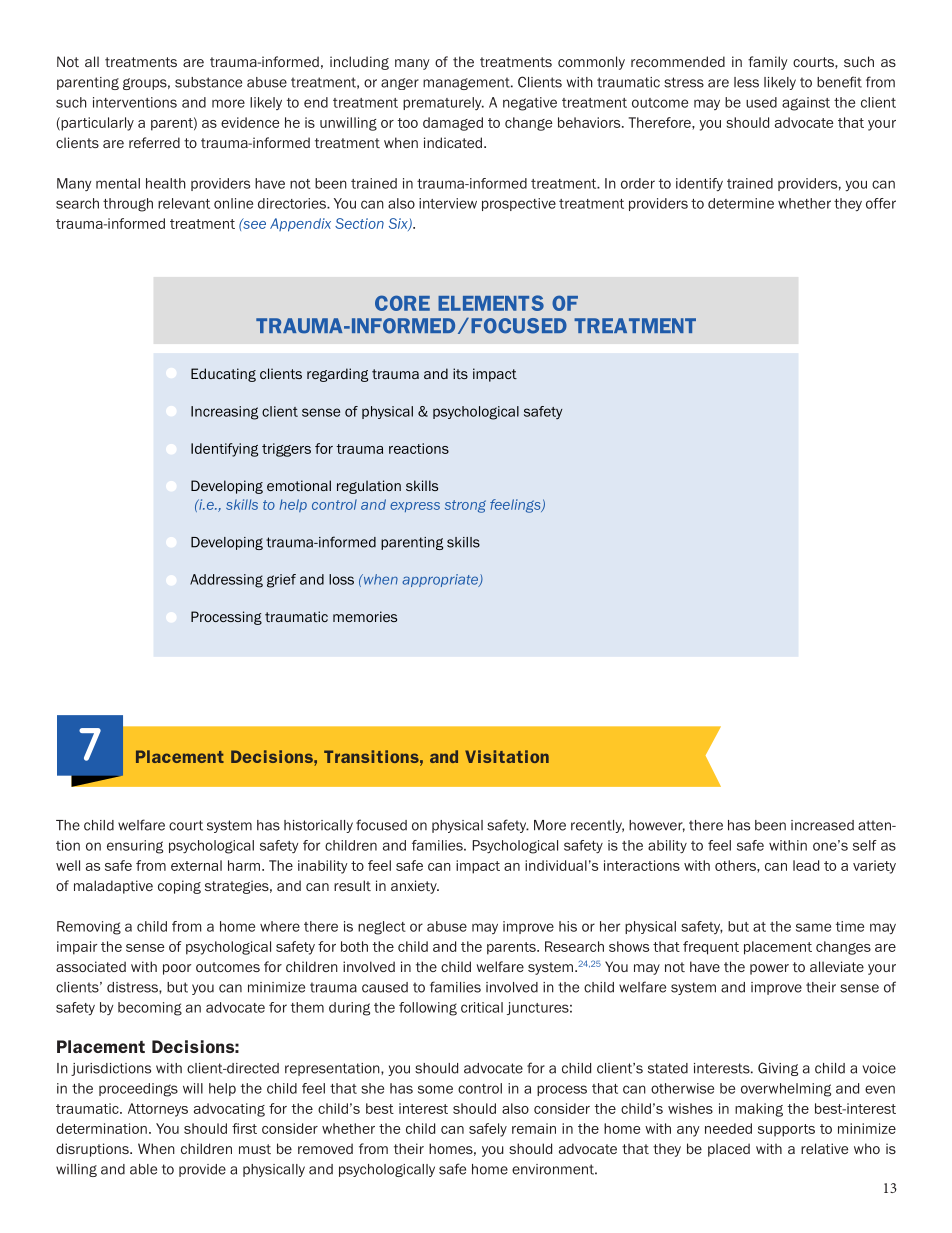 The width and height of the screenshot is (952, 1233). Describe the element at coordinates (806, 865) in the screenshot. I see `lead` at that location.
